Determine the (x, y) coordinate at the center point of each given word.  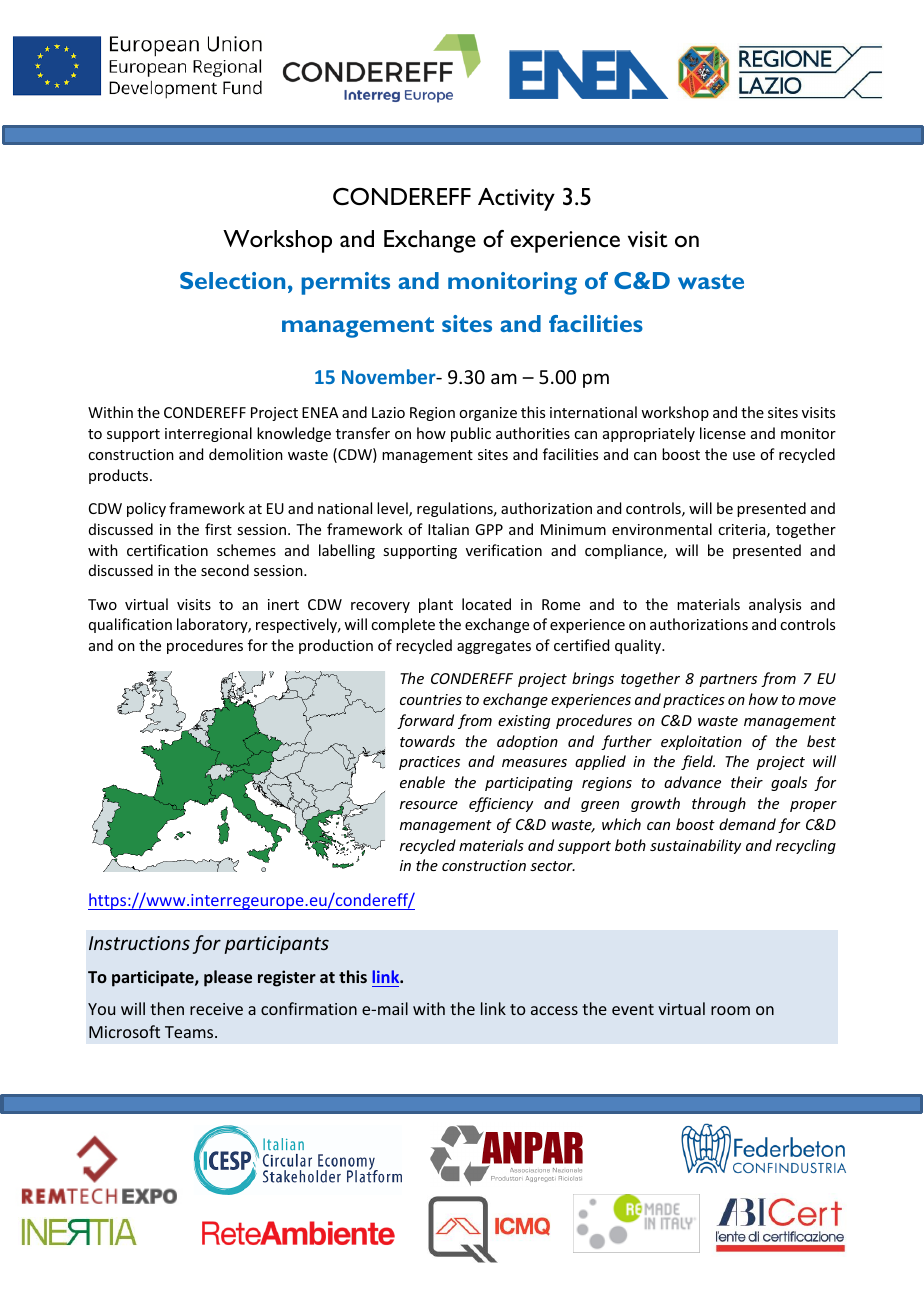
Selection (232, 280)
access (554, 1010)
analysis (775, 605)
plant (436, 605)
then (167, 1008)
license (723, 433)
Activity (516, 199)
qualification (130, 625)
